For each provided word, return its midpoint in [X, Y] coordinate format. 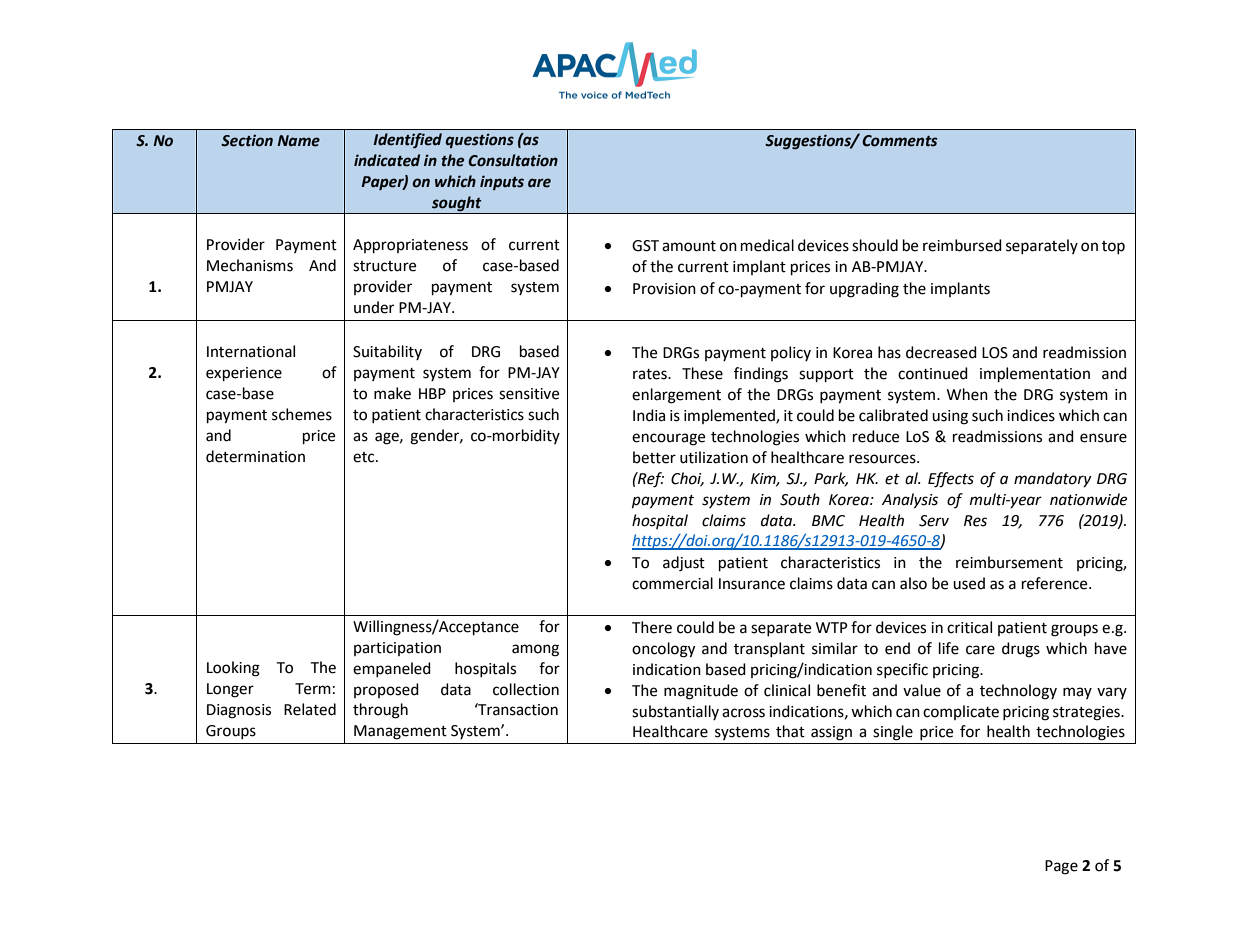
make [392, 393]
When [967, 394]
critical [969, 627]
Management [400, 732]
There [652, 627]
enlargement [676, 396]
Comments [899, 141]
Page [1061, 867]
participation [397, 649]
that [790, 731]
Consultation [513, 160]
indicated [387, 160]
